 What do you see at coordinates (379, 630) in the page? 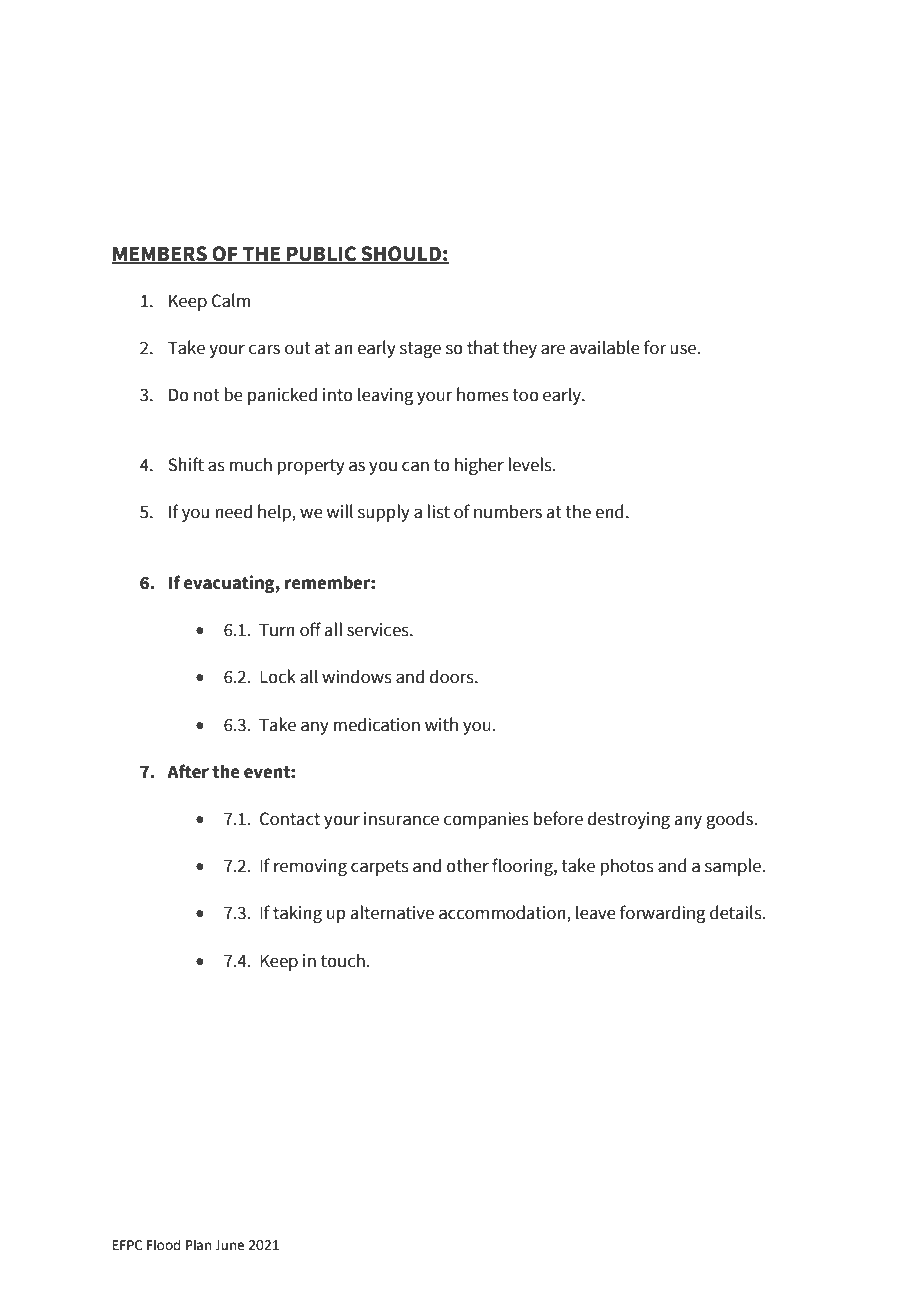
I see `services` at bounding box center [379, 630].
